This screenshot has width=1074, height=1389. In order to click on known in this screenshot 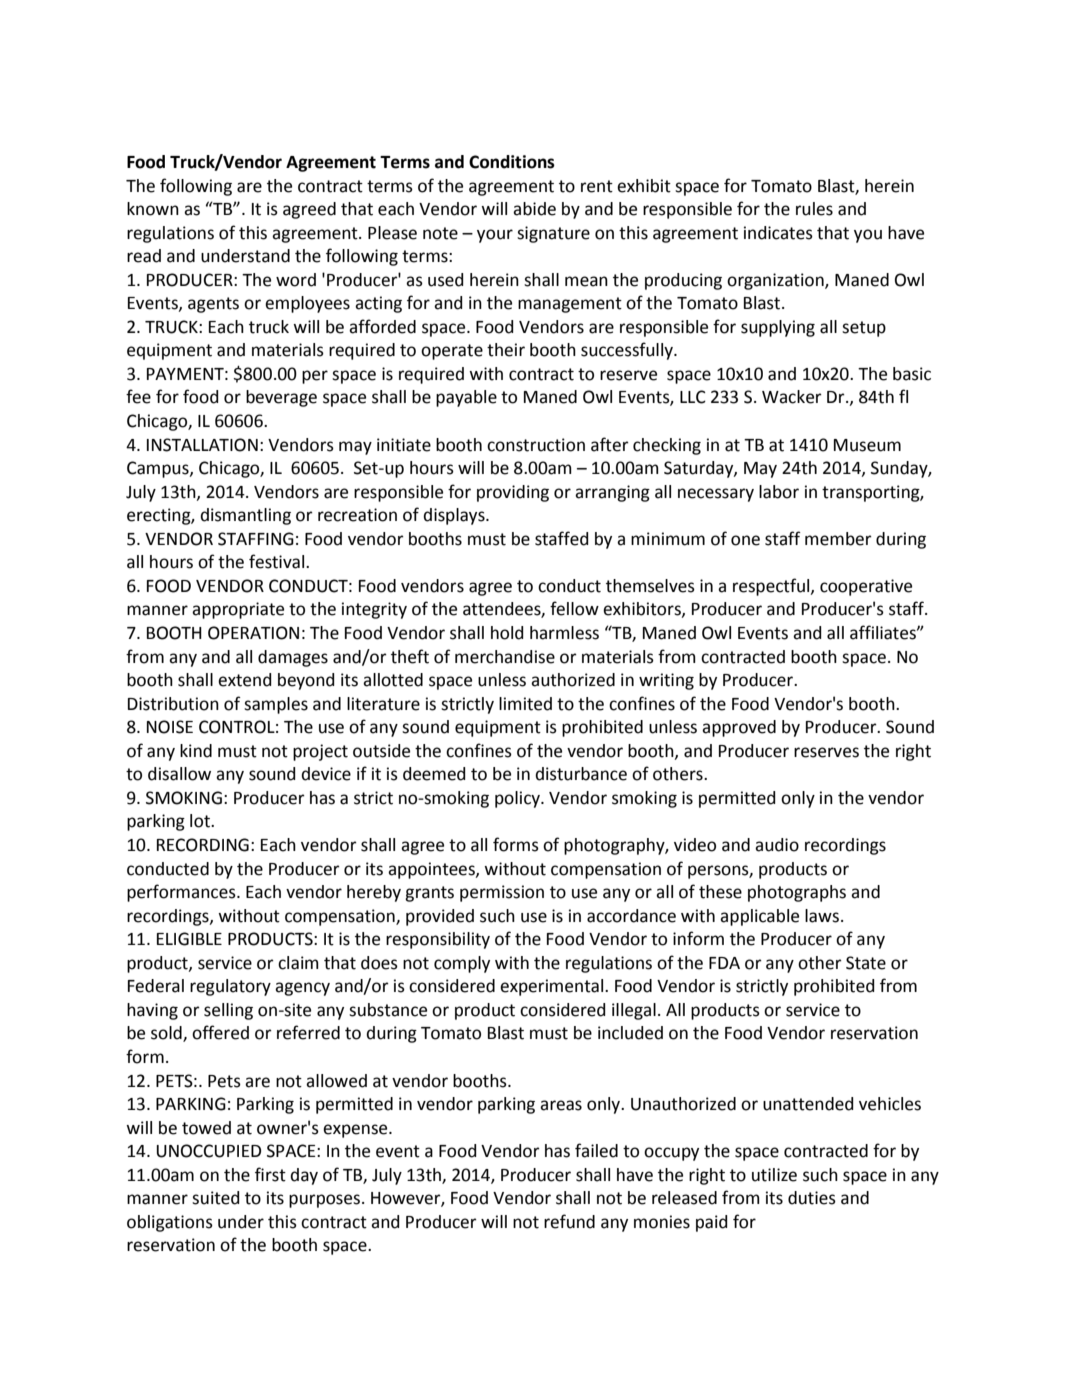, I will do `click(153, 209)`.
